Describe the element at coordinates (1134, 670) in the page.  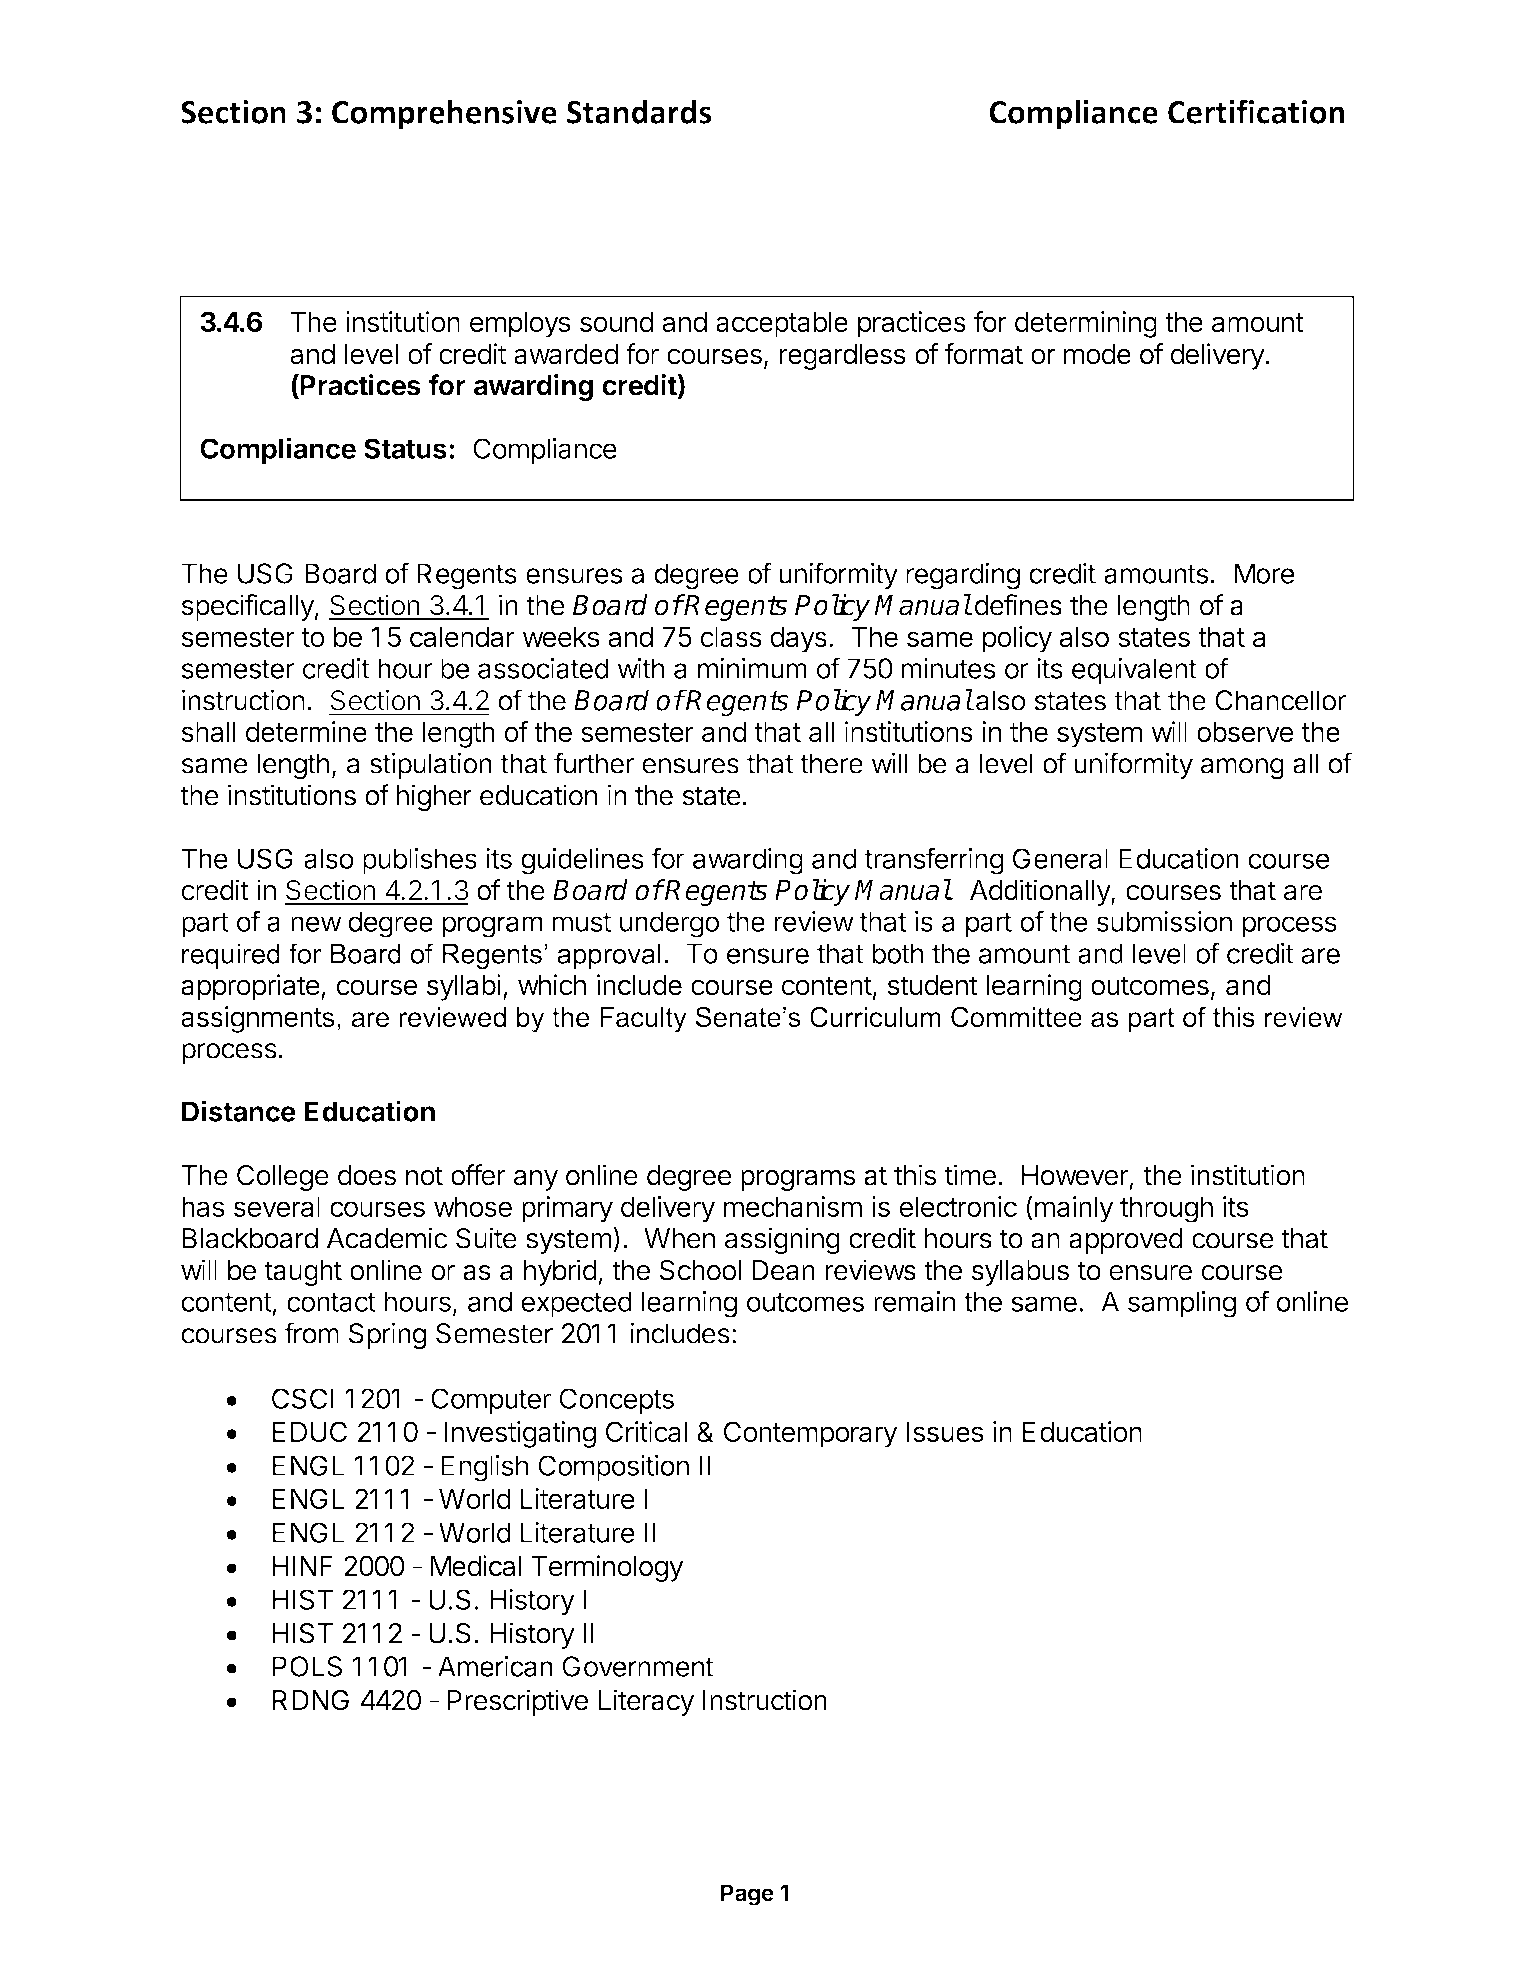
I see `equivalent` at that location.
